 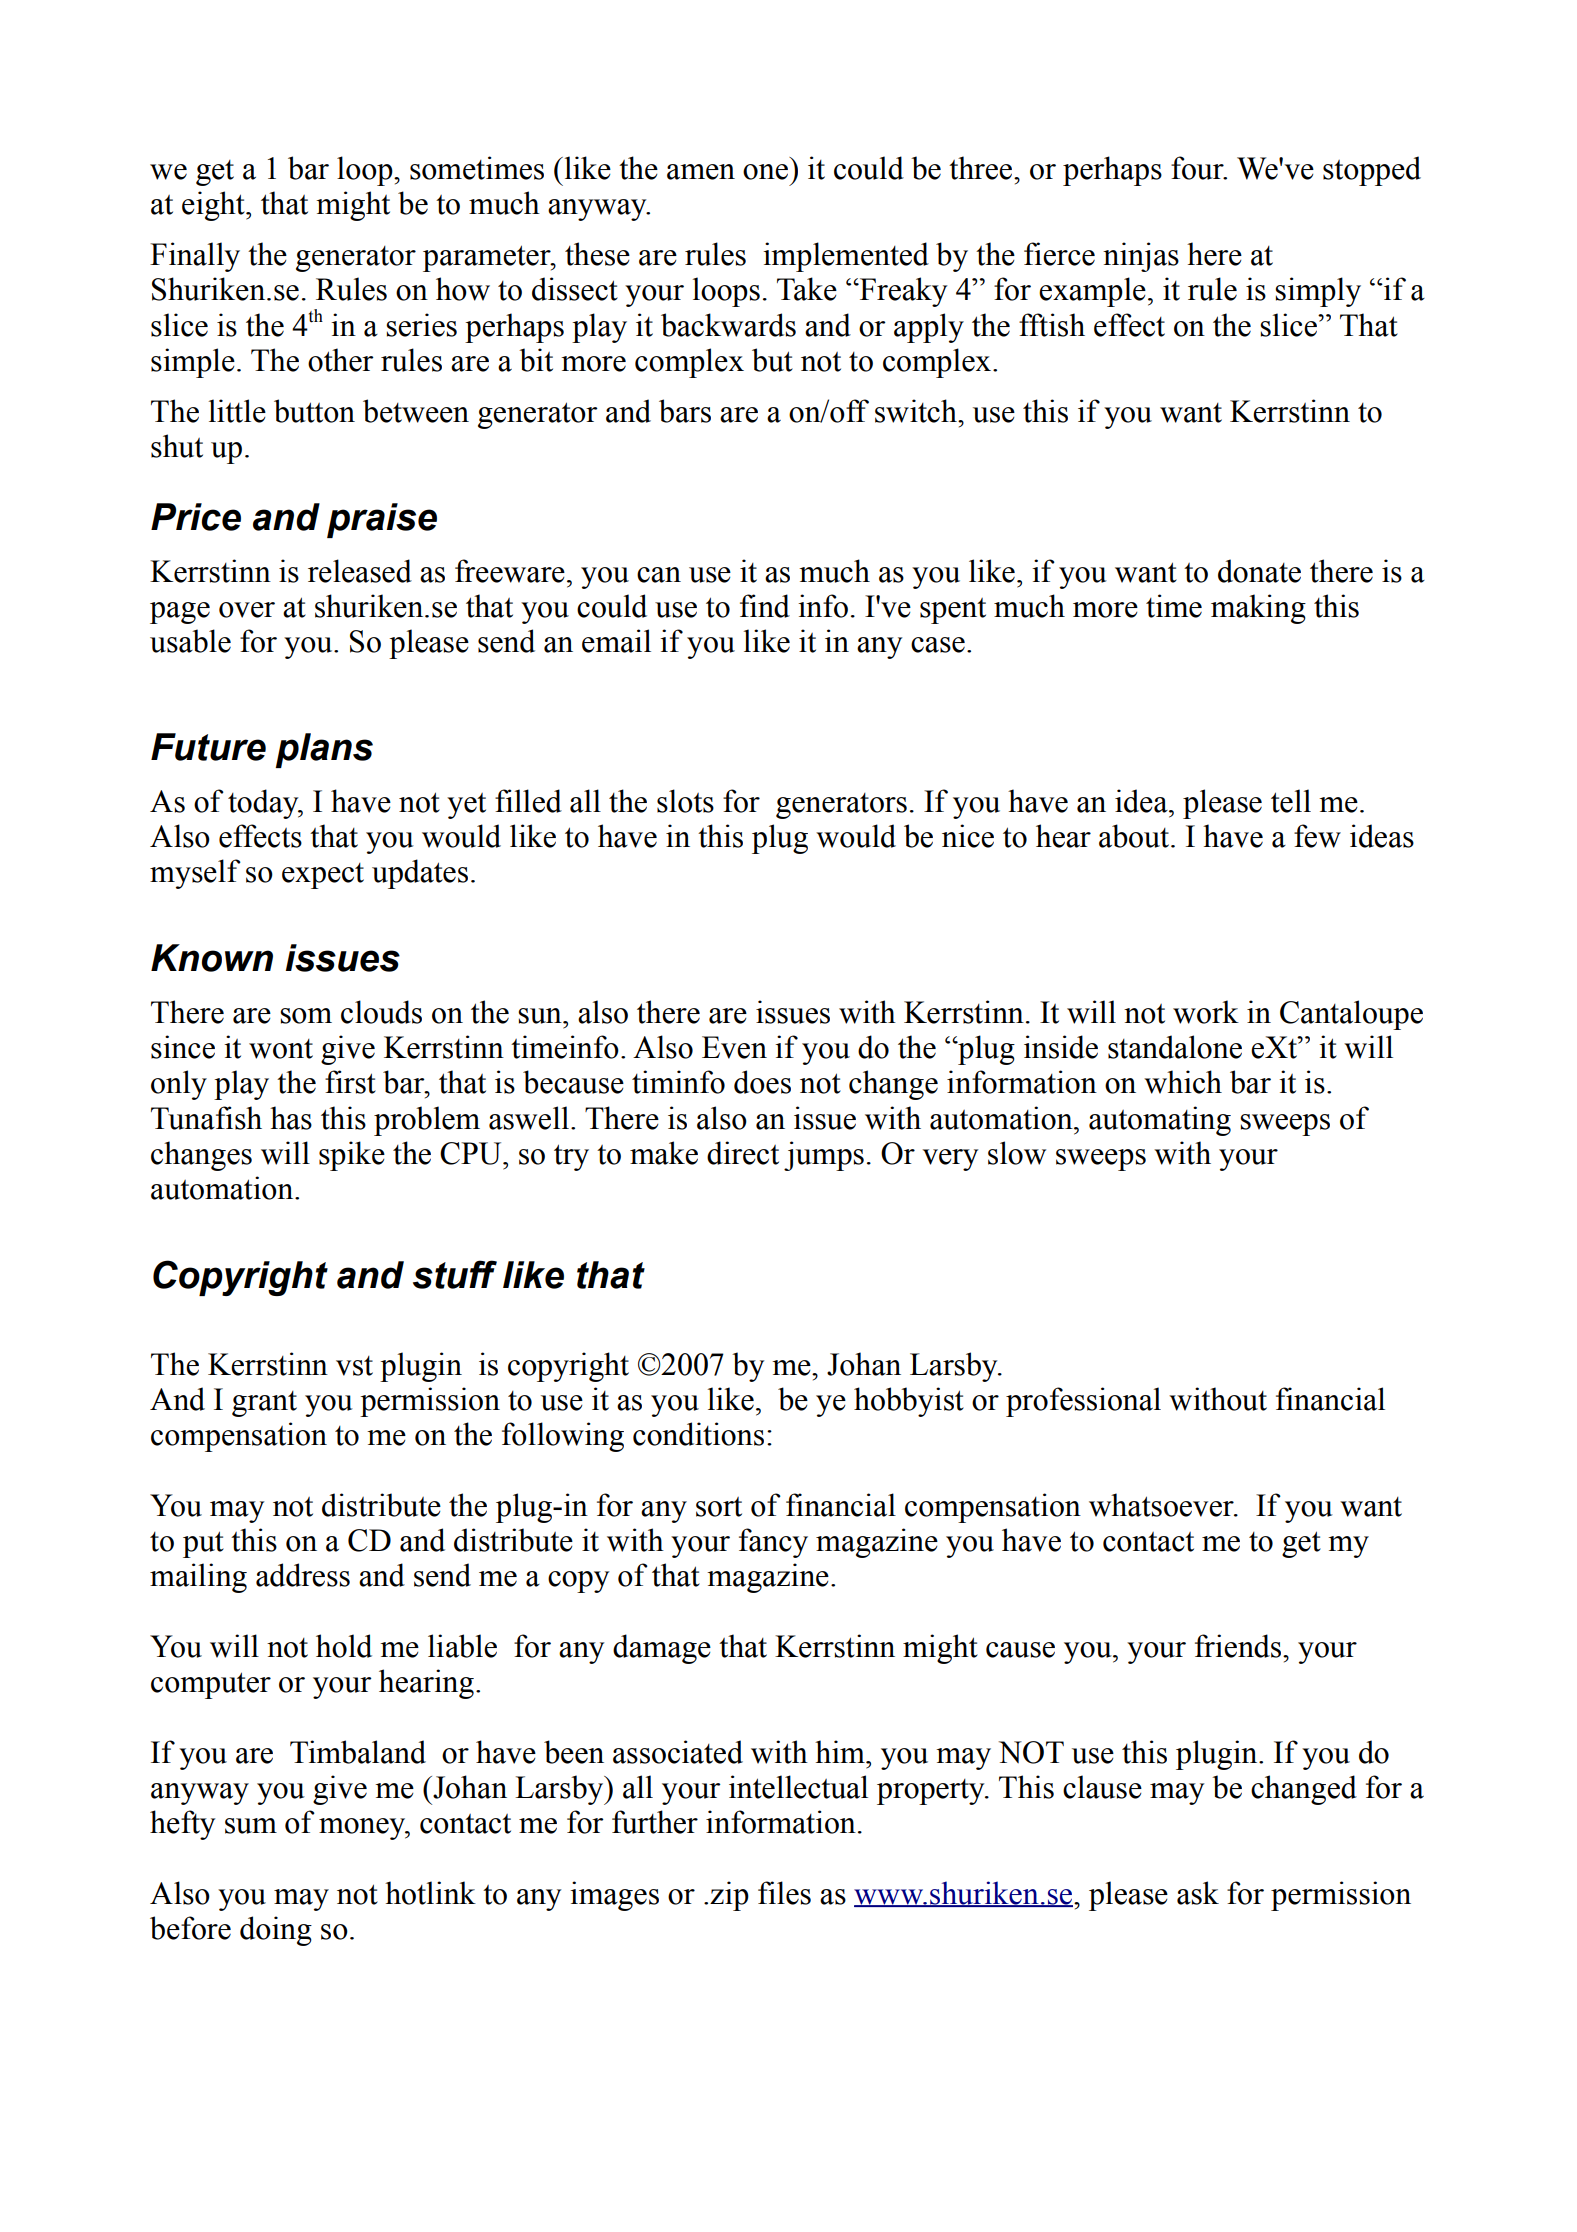 I want to click on Even, so click(x=734, y=1047).
